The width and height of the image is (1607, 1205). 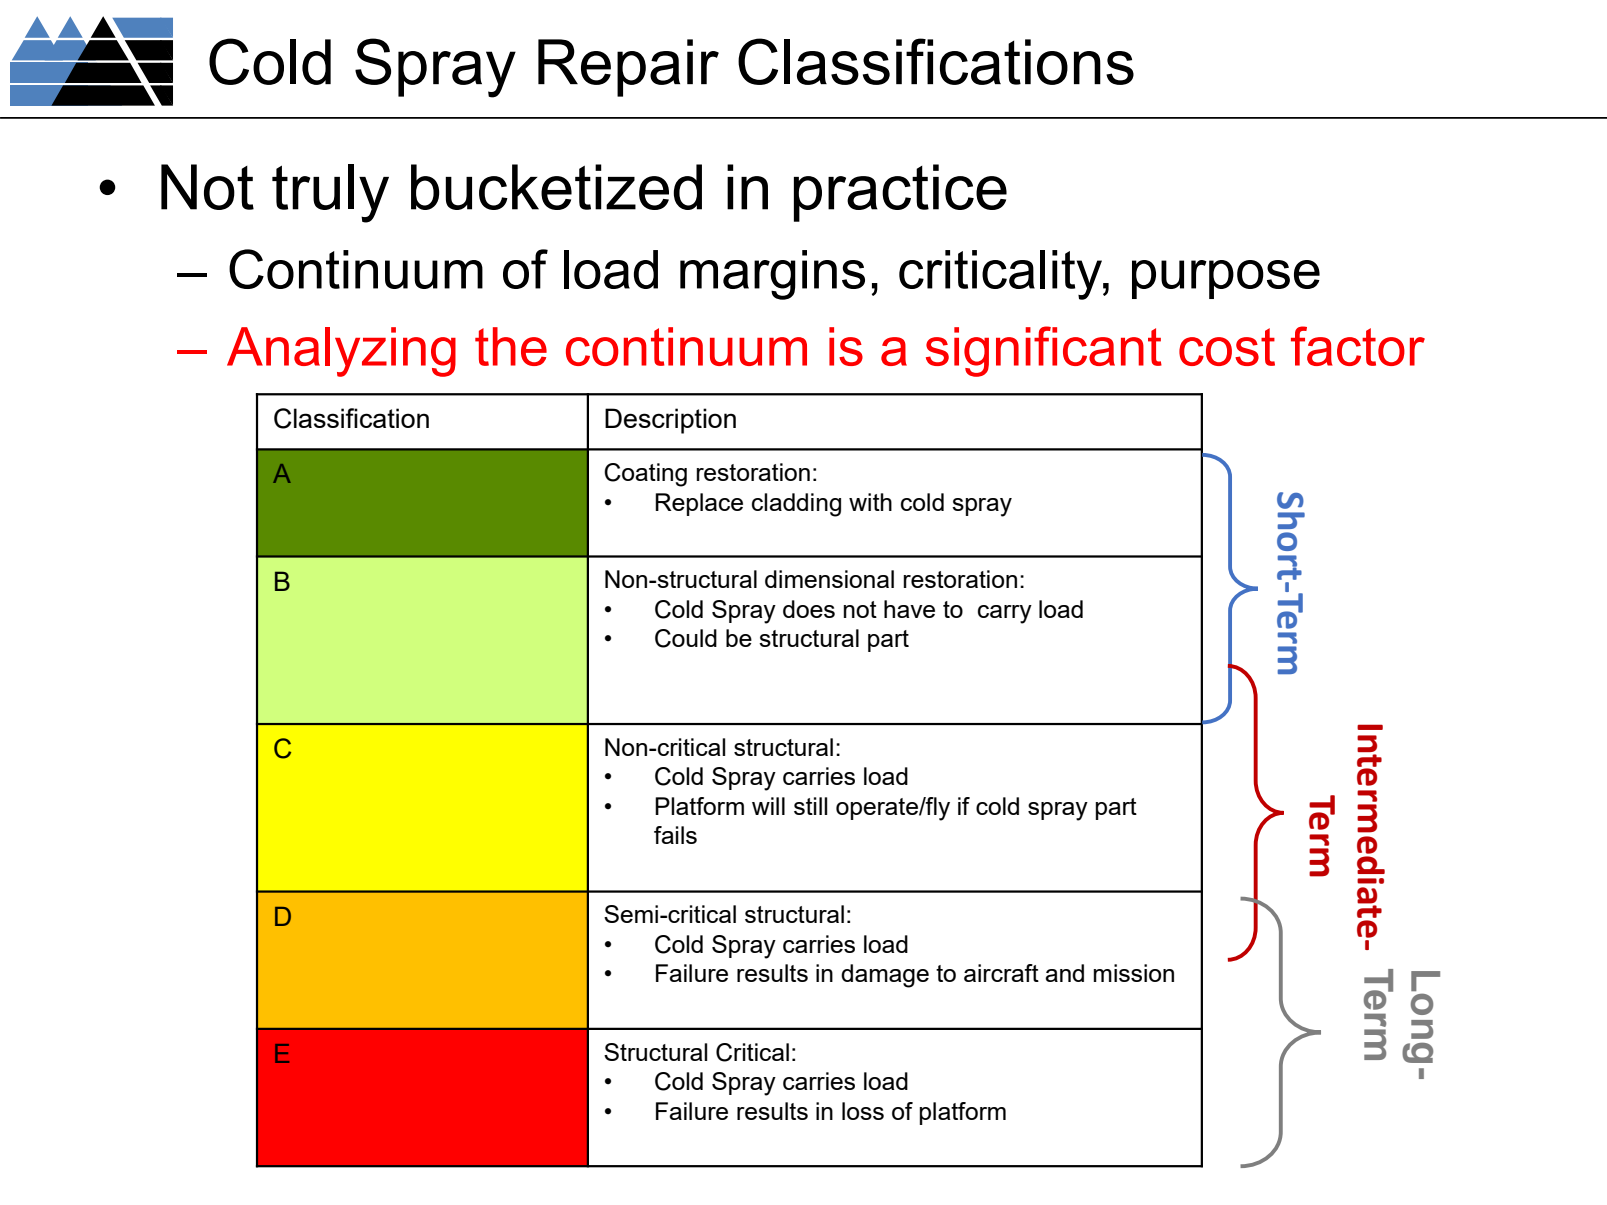 I want to click on damage, so click(x=885, y=976).
